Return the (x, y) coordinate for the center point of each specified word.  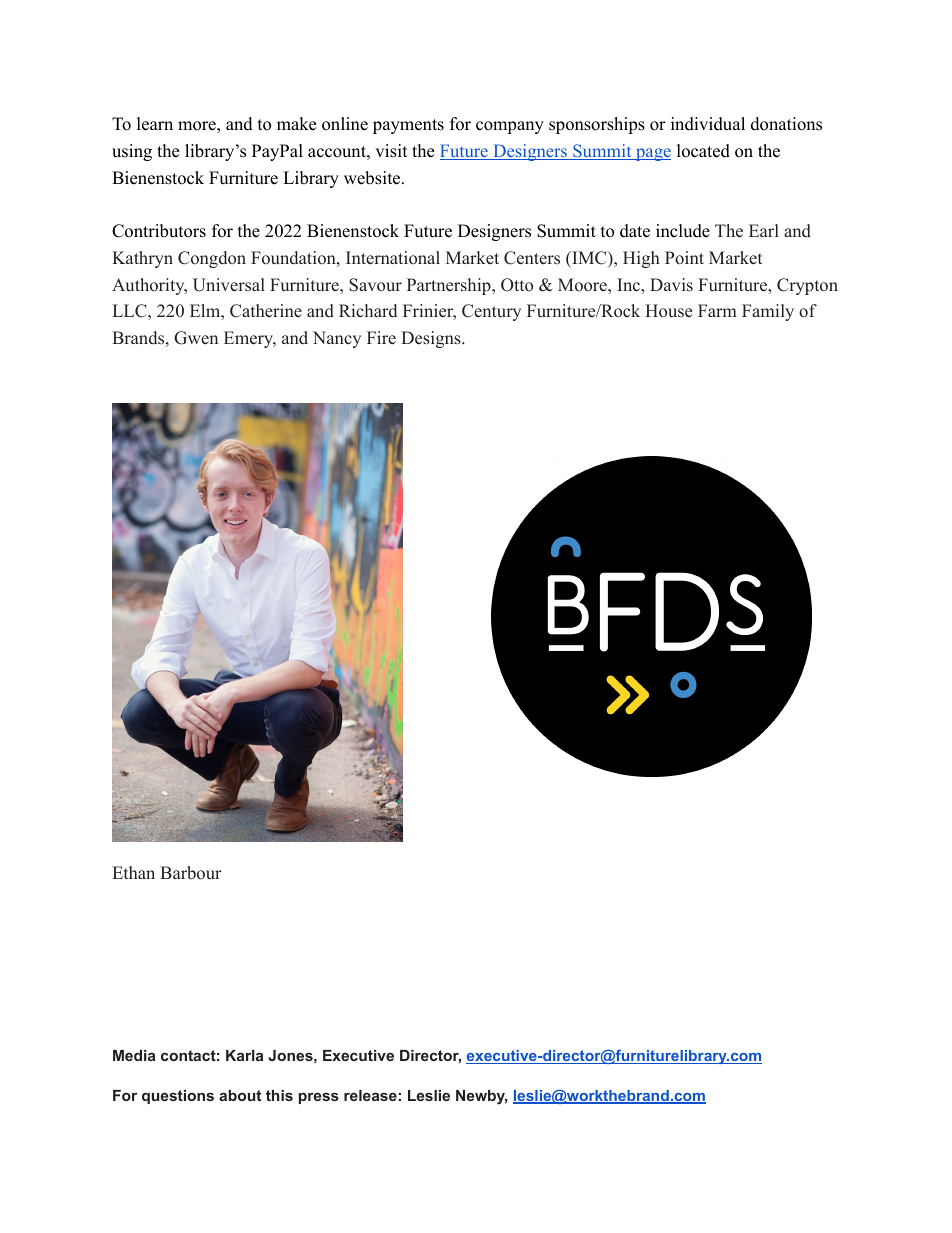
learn (155, 124)
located (703, 151)
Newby (481, 1097)
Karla (244, 1055)
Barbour (191, 873)
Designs (432, 339)
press (319, 1098)
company (510, 127)
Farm (717, 310)
